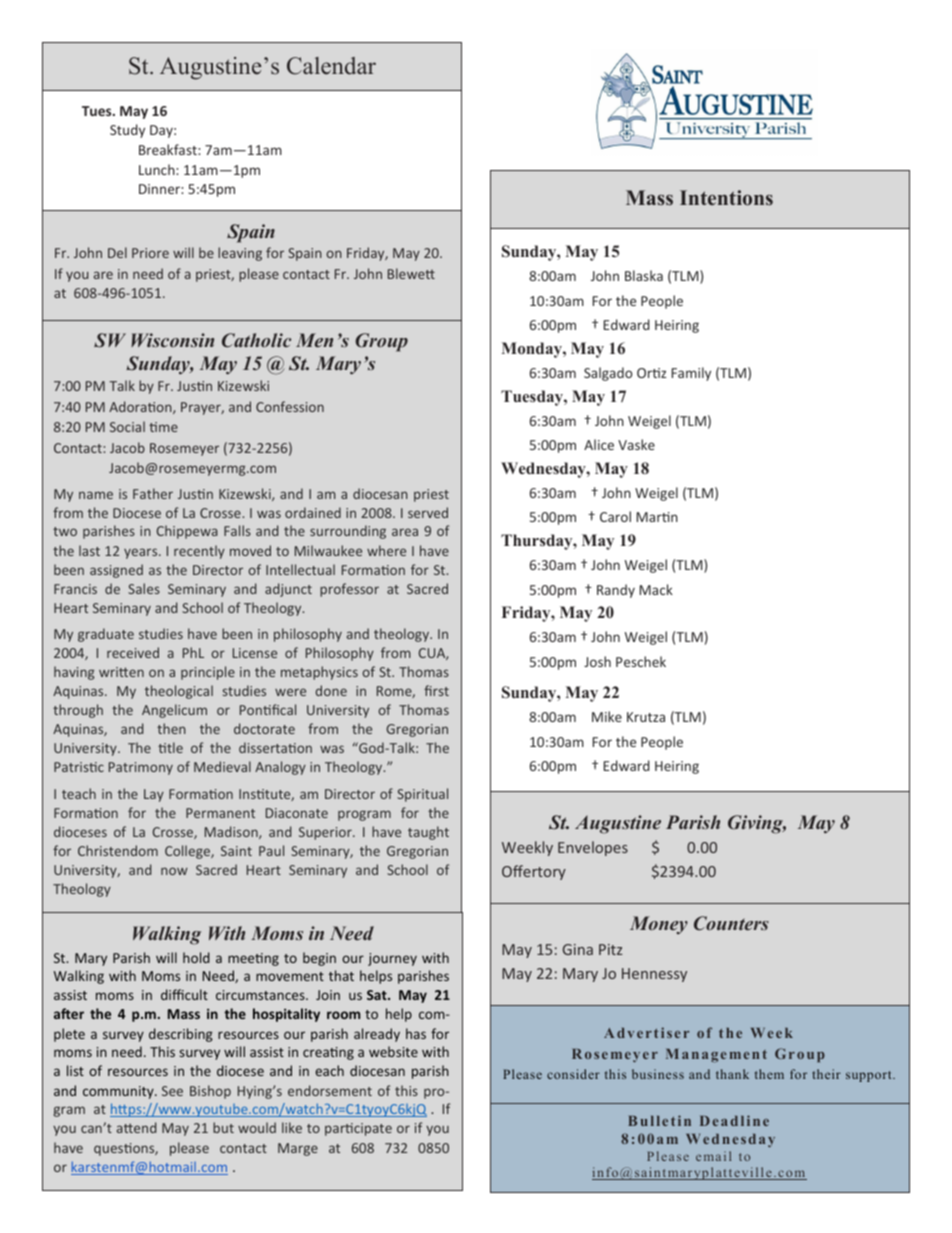 The image size is (952, 1233). Describe the element at coordinates (608, 374) in the screenshot. I see `Salgado` at that location.
